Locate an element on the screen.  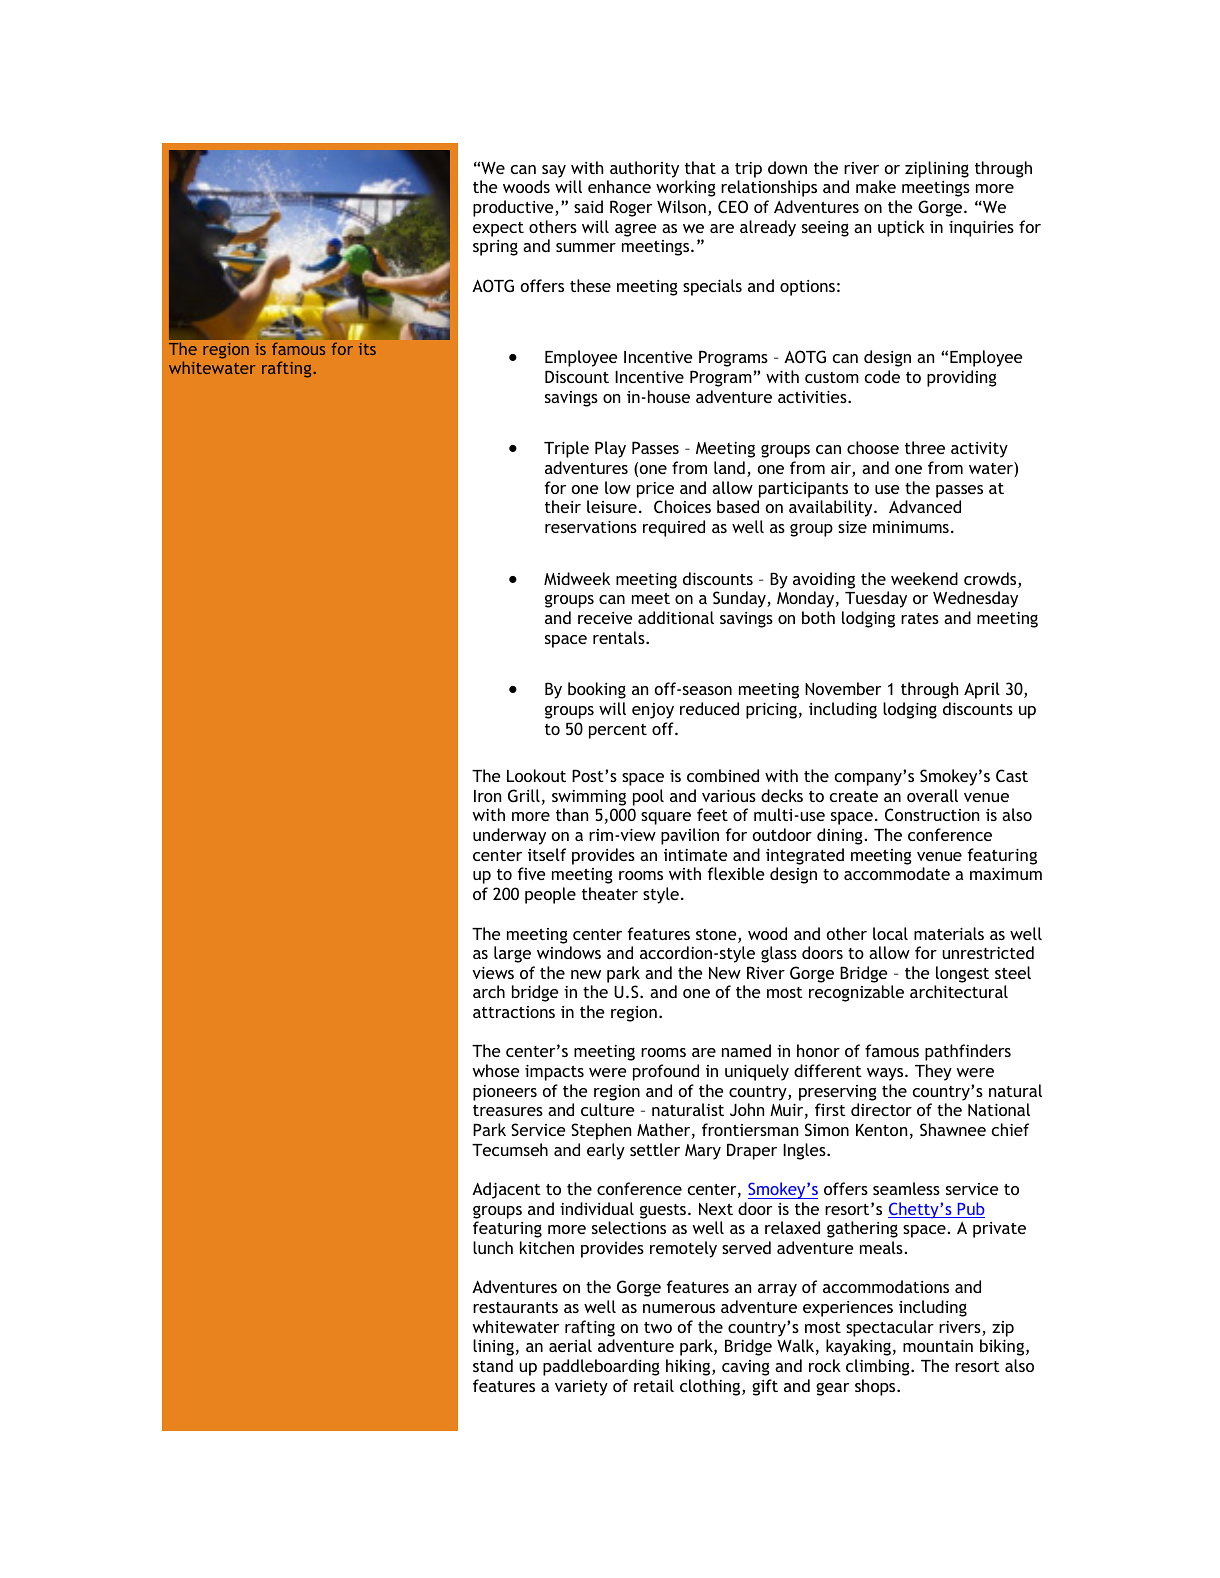
Sunday is located at coordinates (740, 599).
